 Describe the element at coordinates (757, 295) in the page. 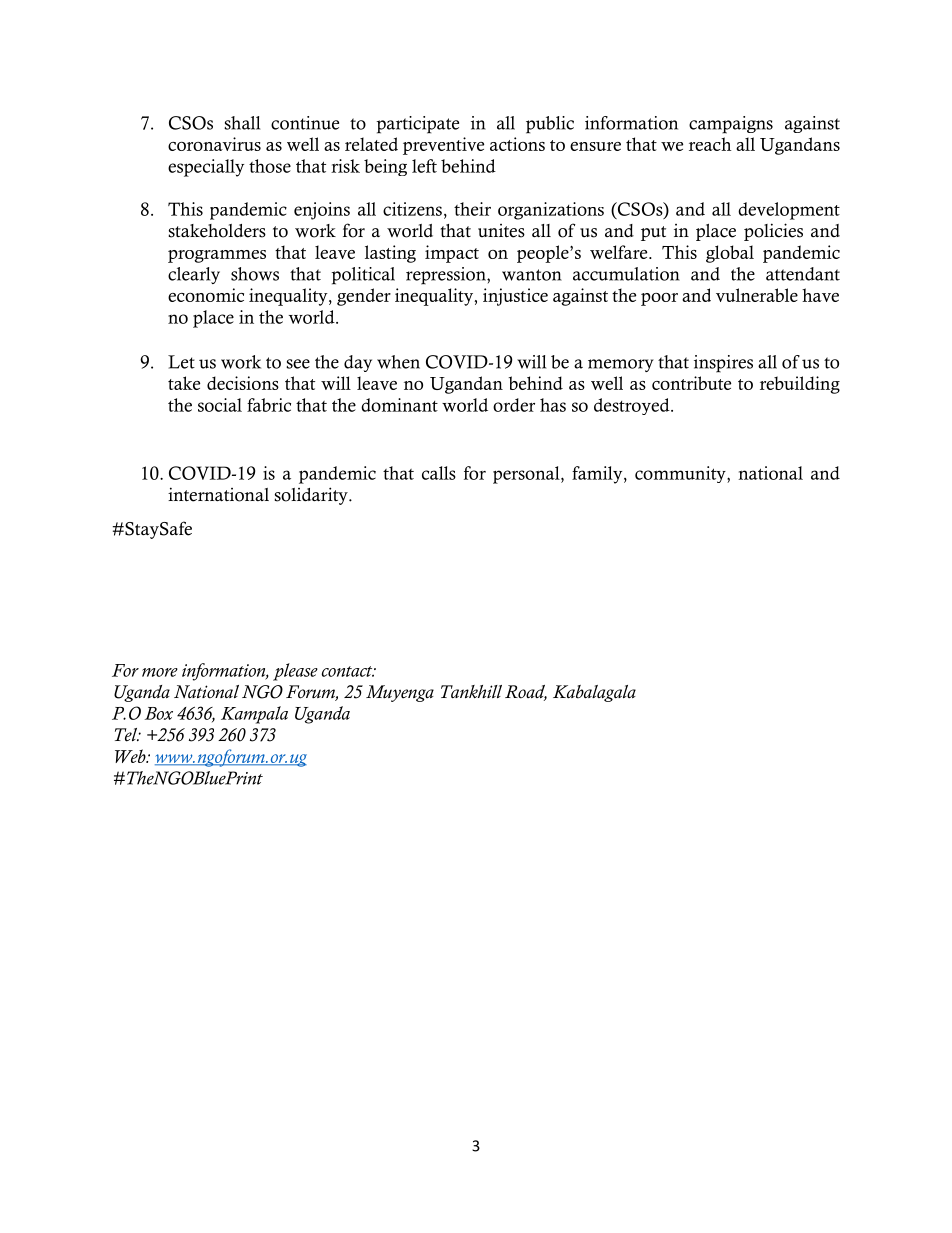

I see `vulnerable` at that location.
